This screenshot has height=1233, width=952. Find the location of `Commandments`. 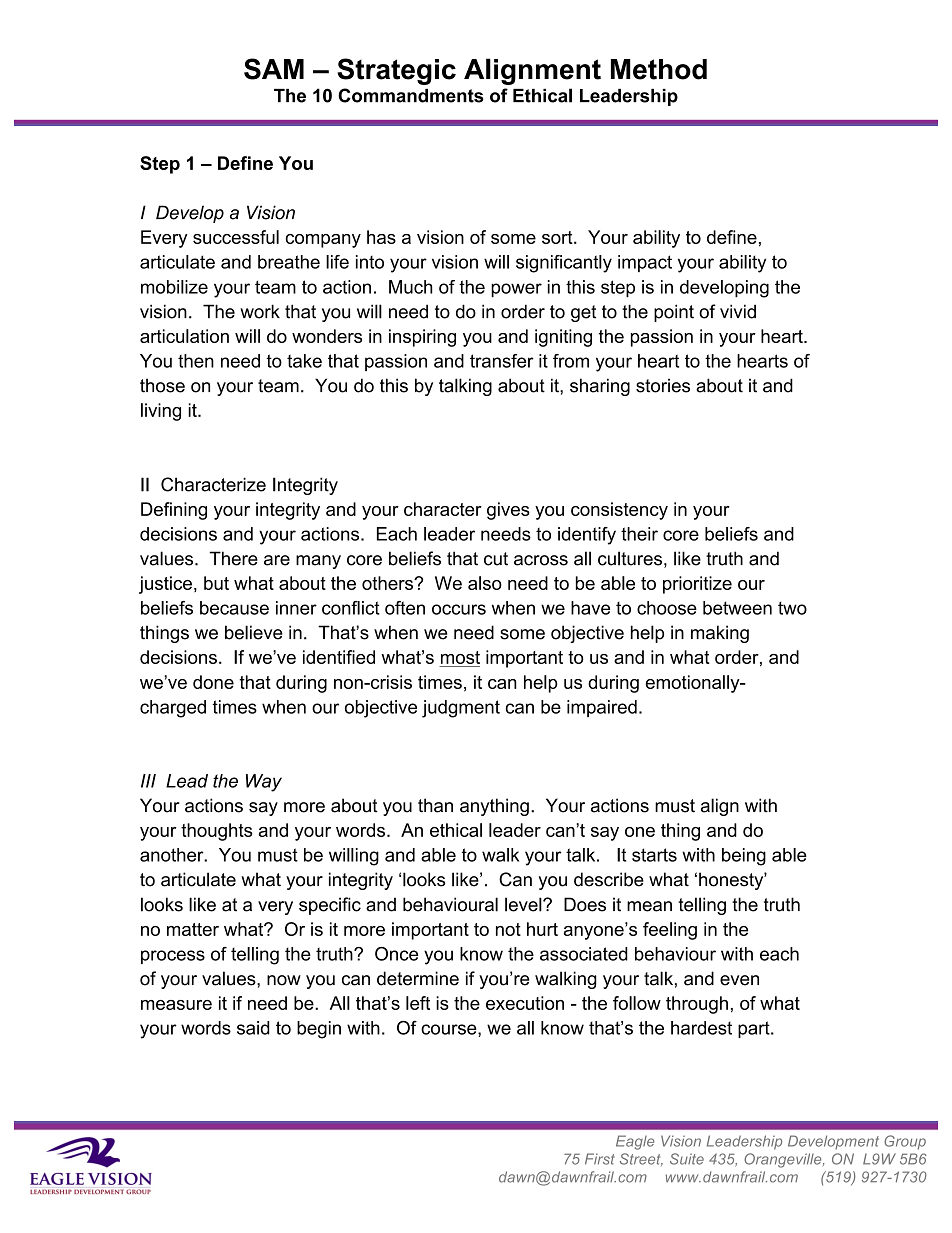

Commandments is located at coordinates (410, 95).
